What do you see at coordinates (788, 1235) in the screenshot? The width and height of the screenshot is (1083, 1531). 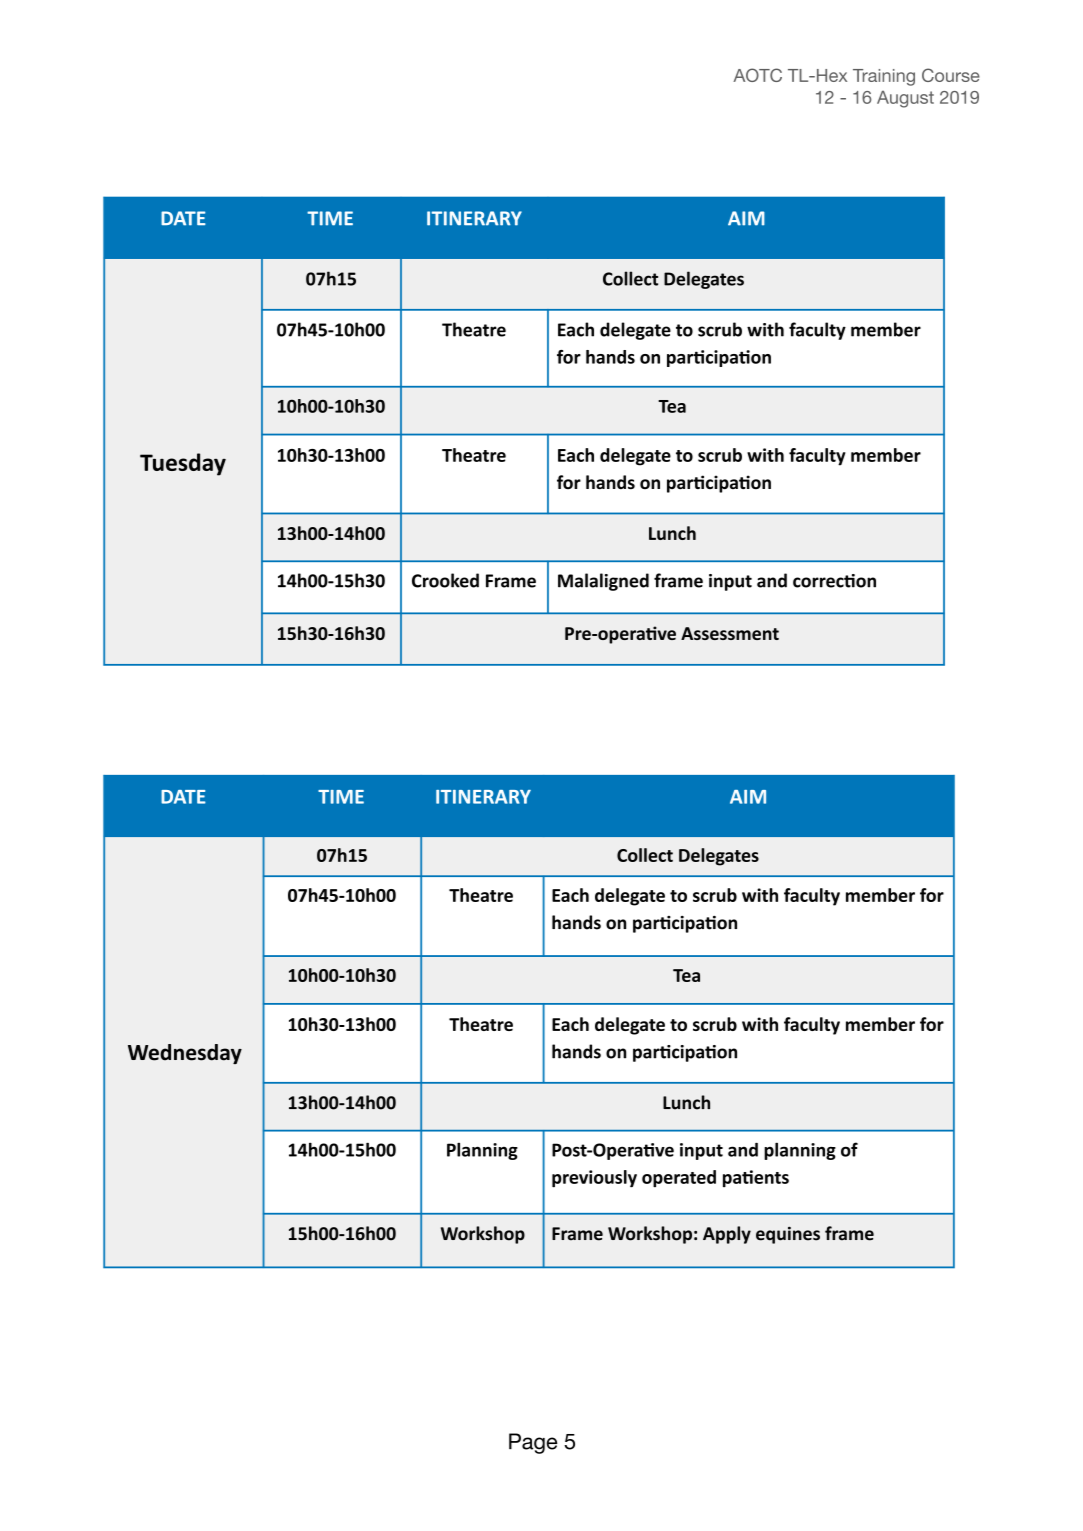 I see `equines` at bounding box center [788, 1235].
